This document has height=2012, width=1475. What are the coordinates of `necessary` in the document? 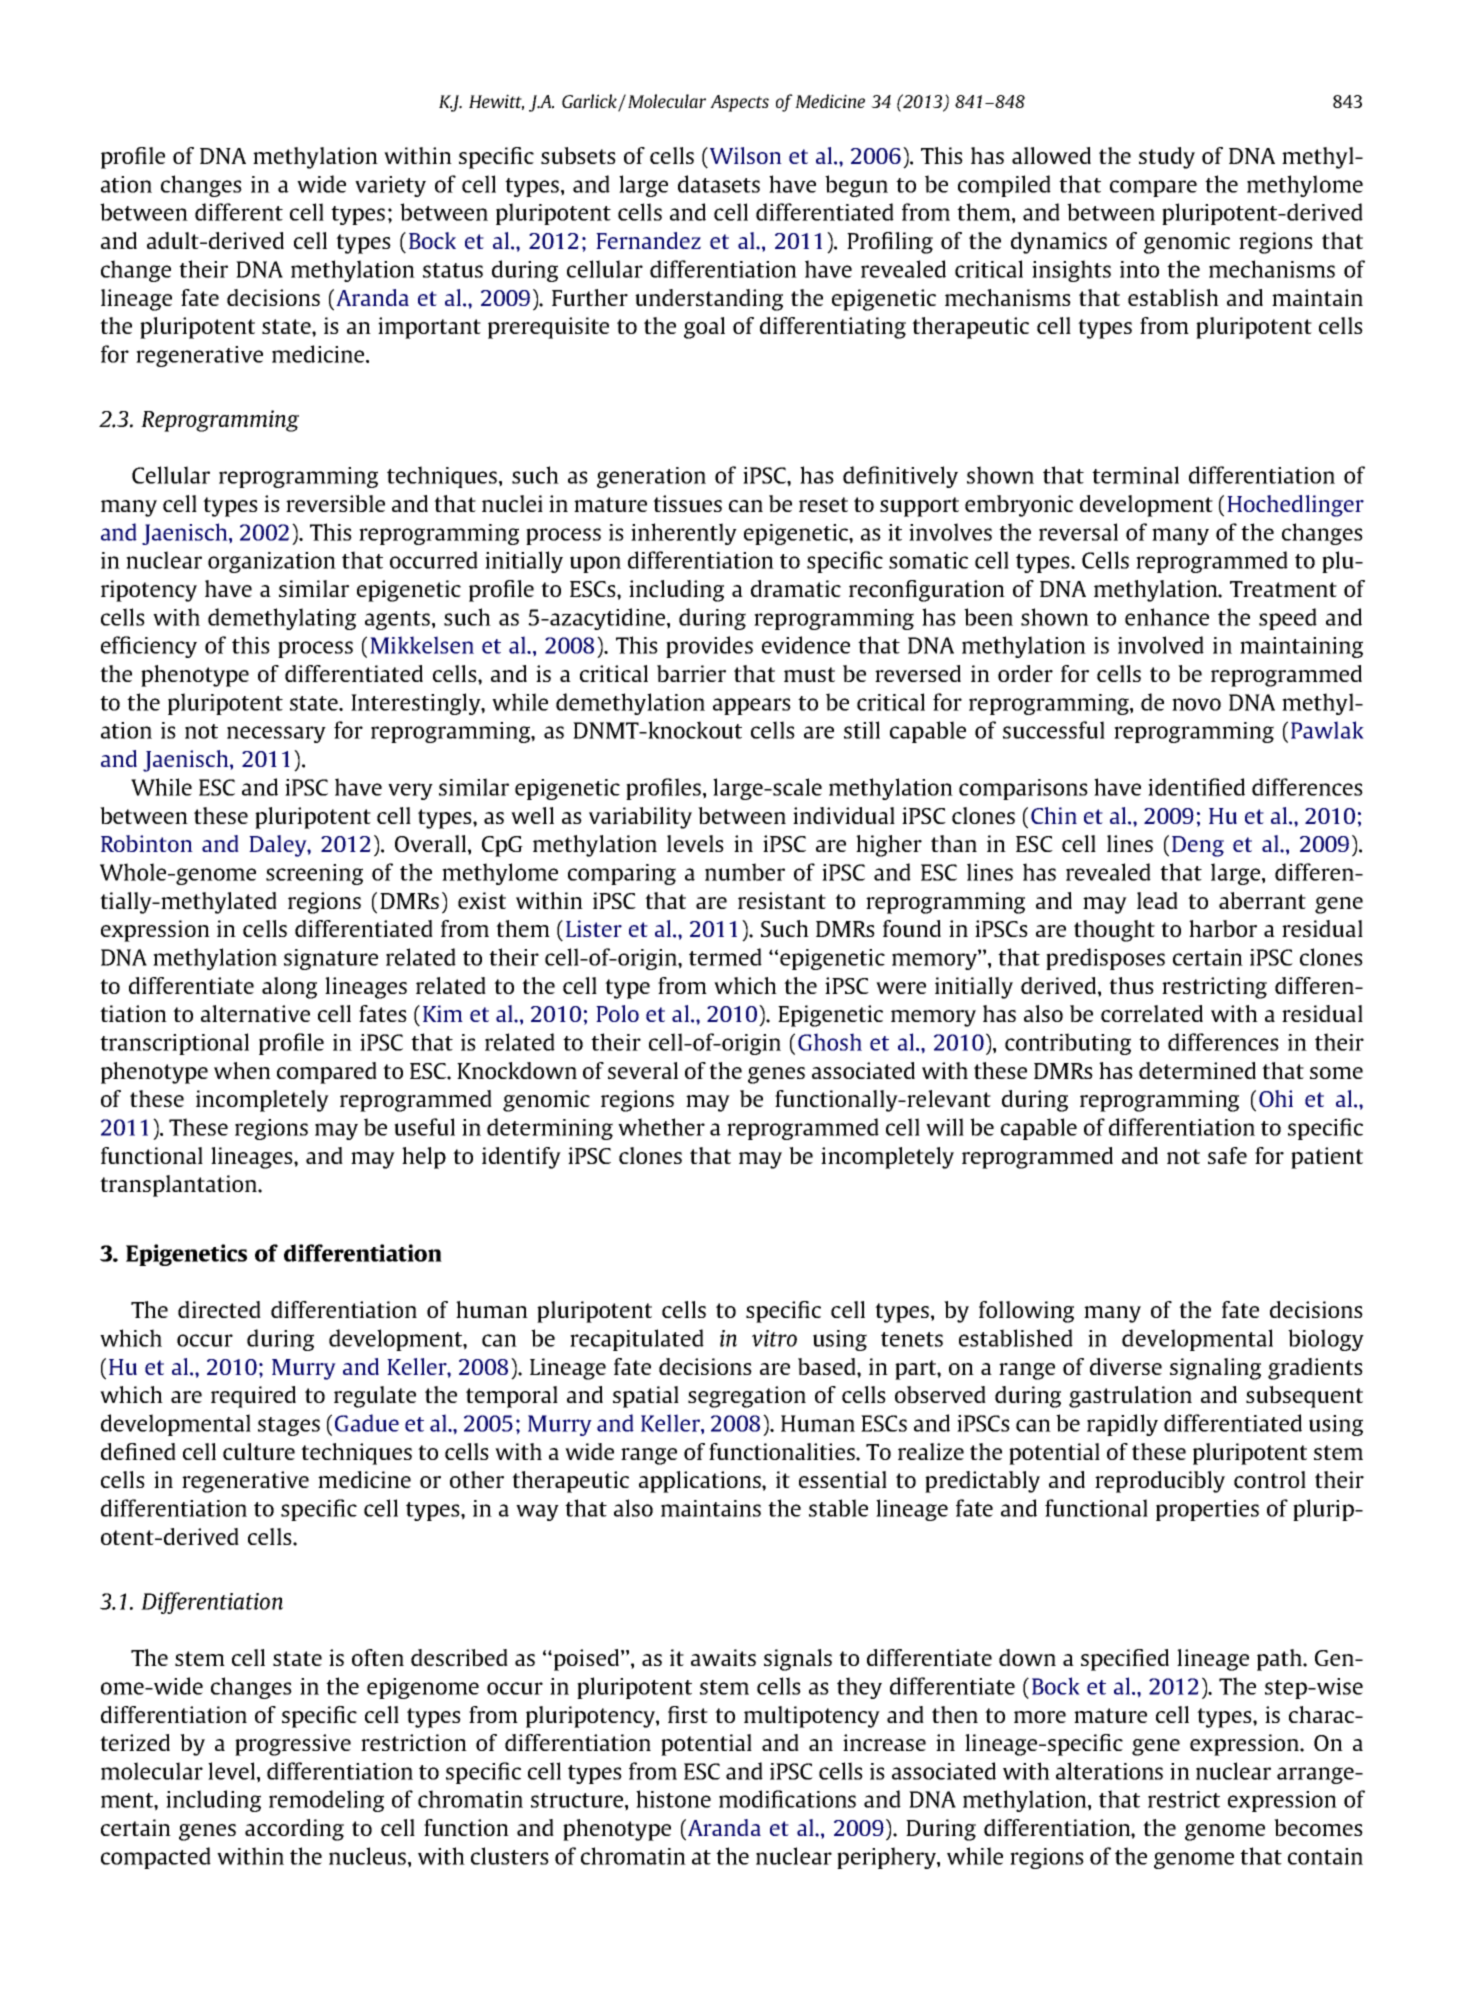 It's located at (276, 734).
